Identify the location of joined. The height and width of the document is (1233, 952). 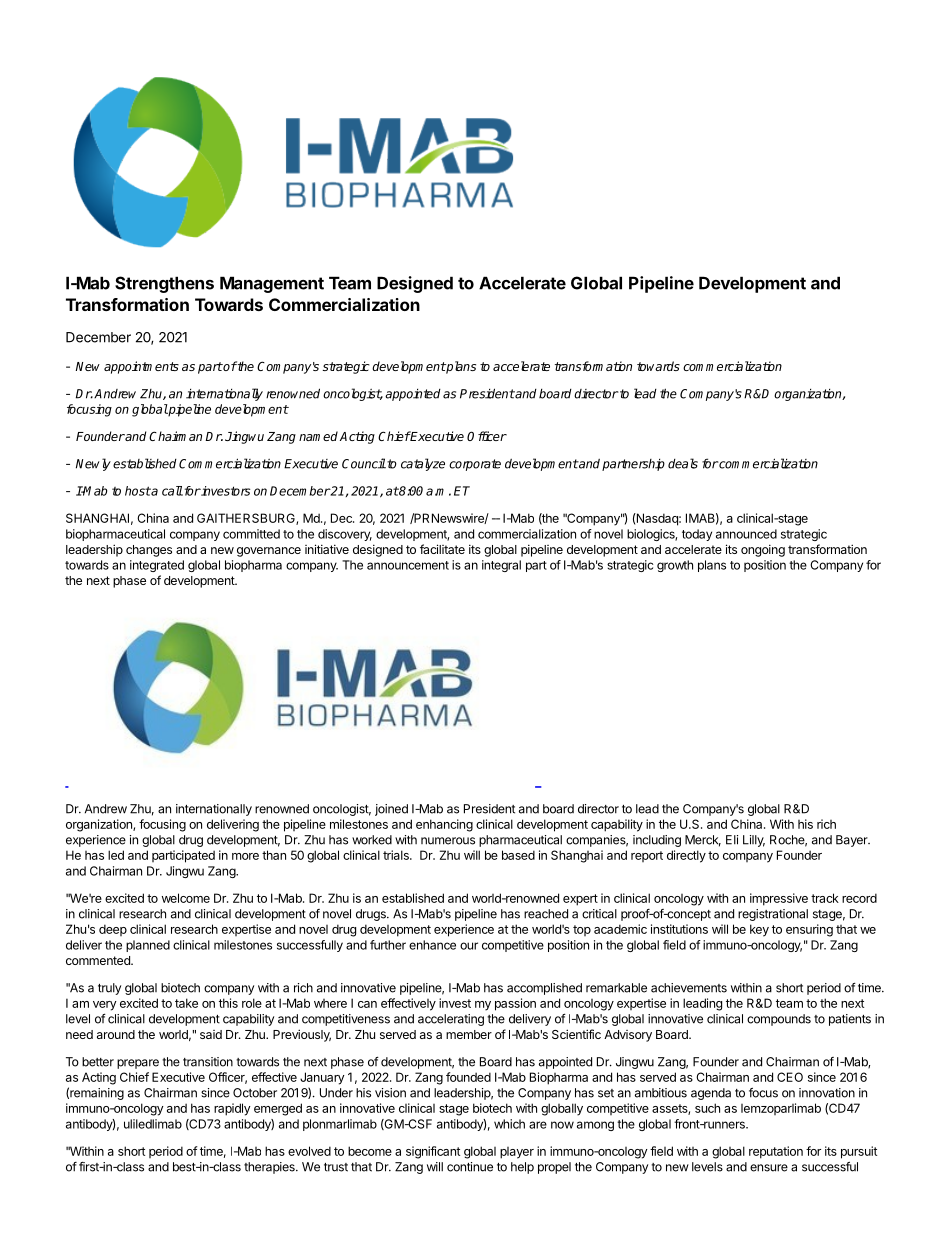
(391, 810).
